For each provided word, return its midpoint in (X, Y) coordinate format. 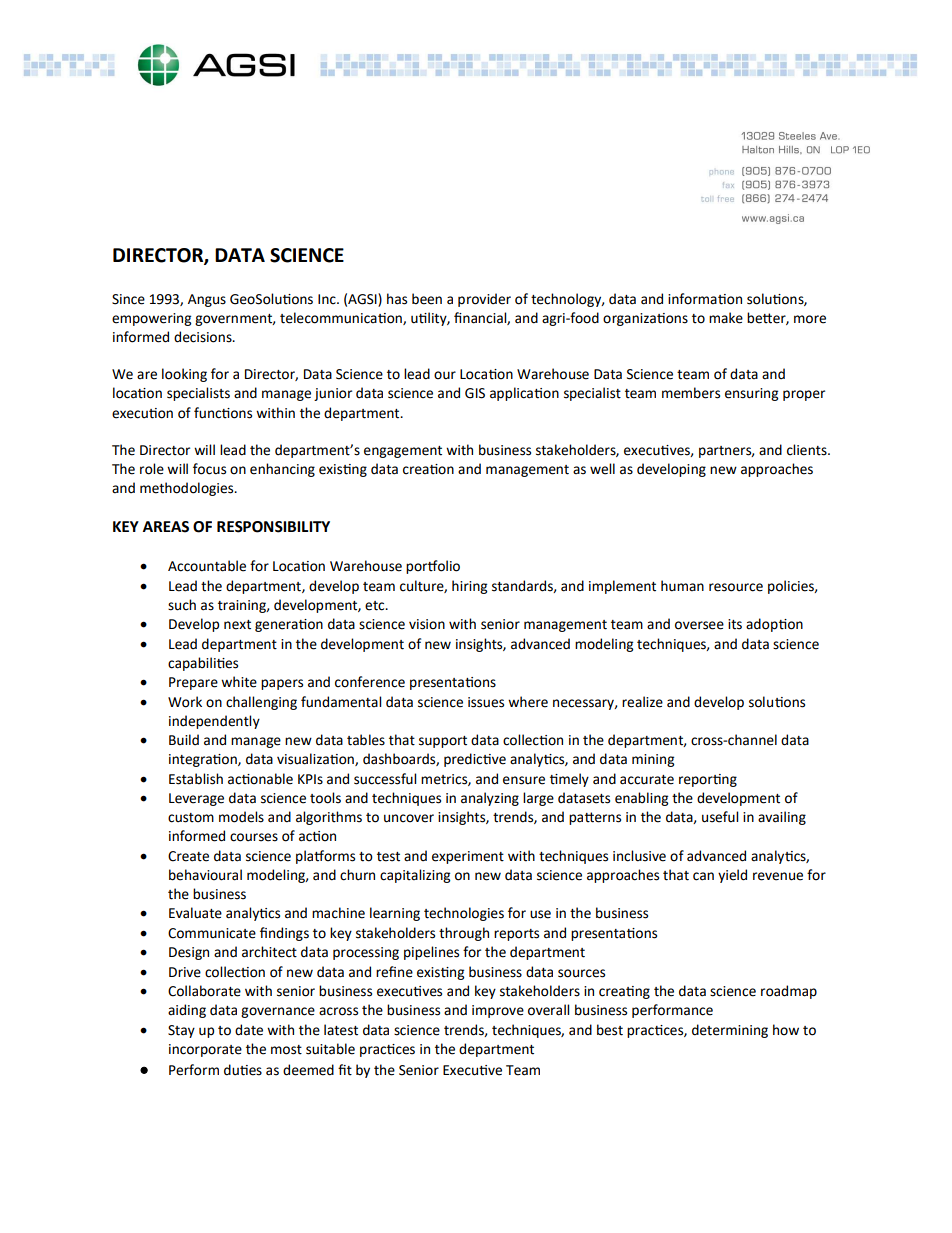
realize (642, 702)
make (726, 318)
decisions (204, 337)
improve (498, 1011)
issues (486, 702)
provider (484, 300)
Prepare (193, 683)
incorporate (205, 1050)
